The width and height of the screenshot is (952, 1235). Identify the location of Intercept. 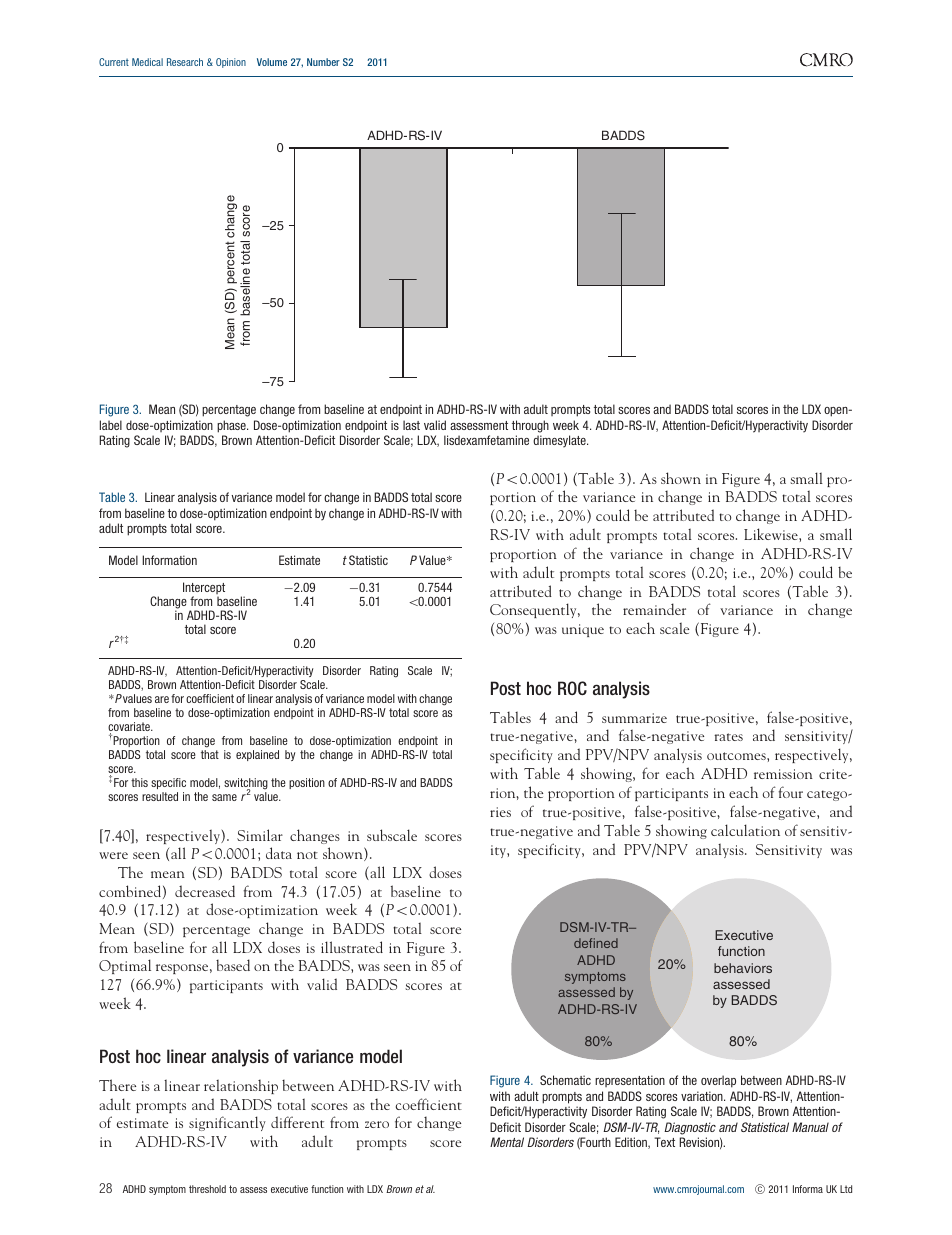
(204, 590).
